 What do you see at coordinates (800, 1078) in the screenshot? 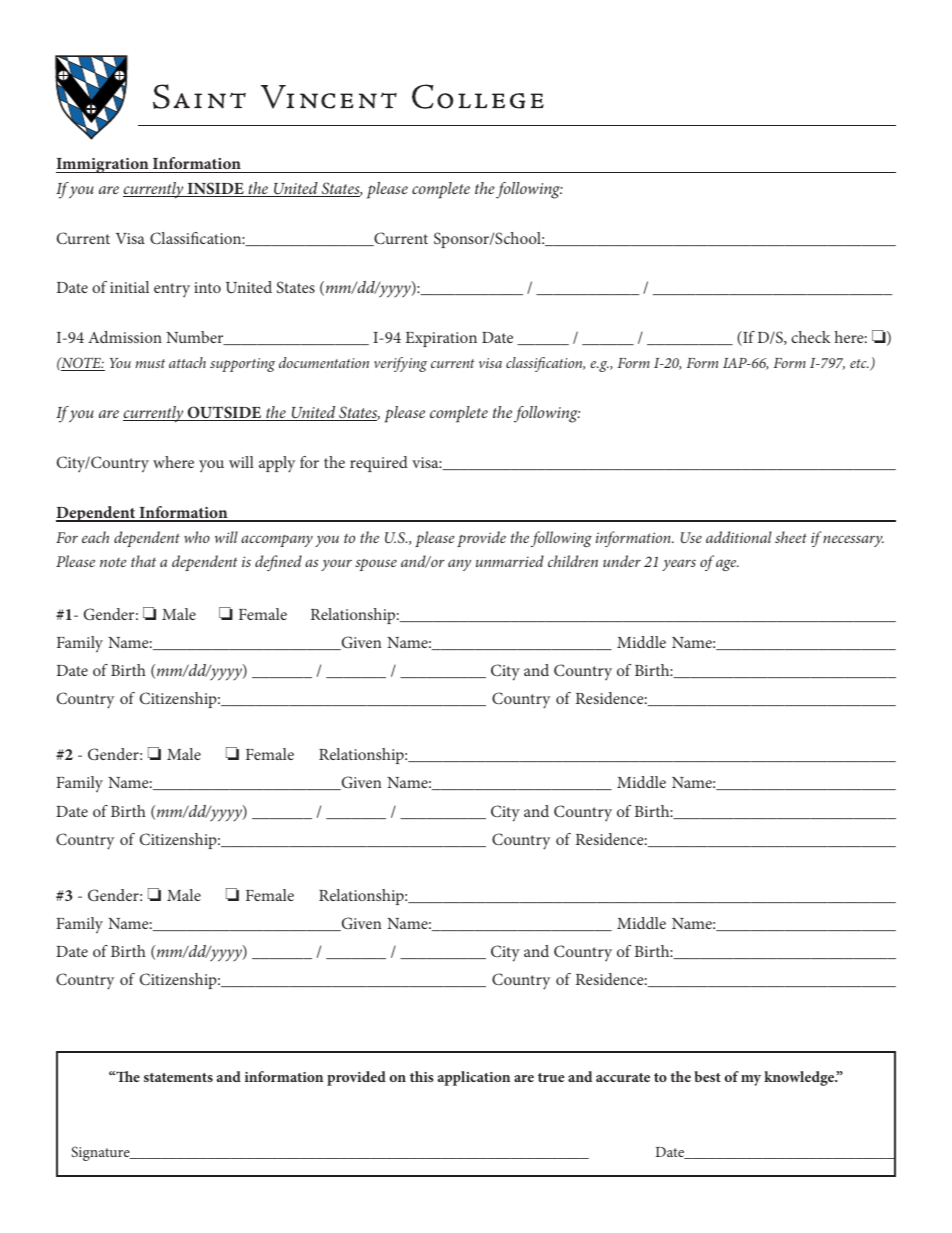
I see `knowledge` at bounding box center [800, 1078].
